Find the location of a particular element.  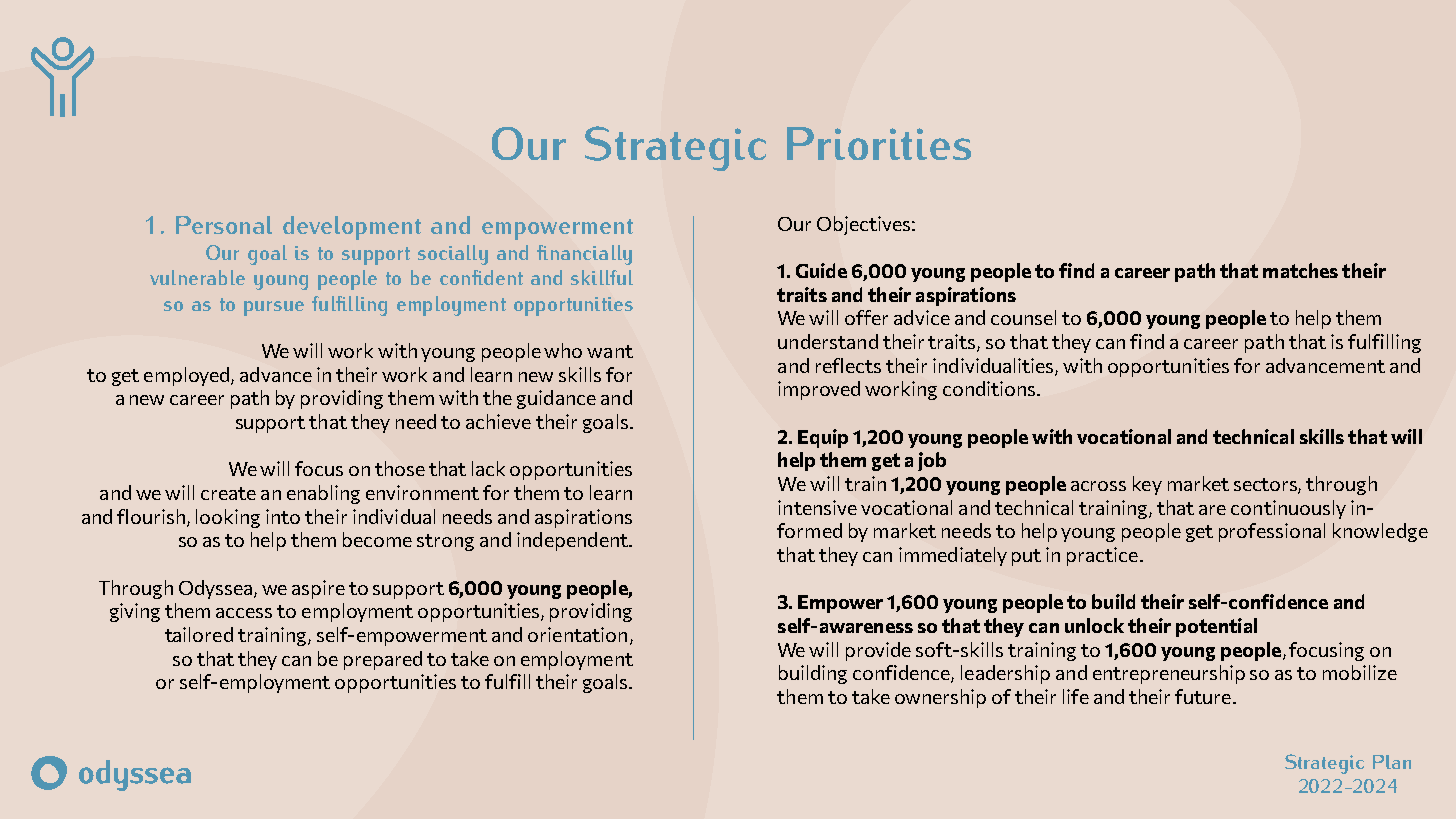

employed is located at coordinates (188, 376).
